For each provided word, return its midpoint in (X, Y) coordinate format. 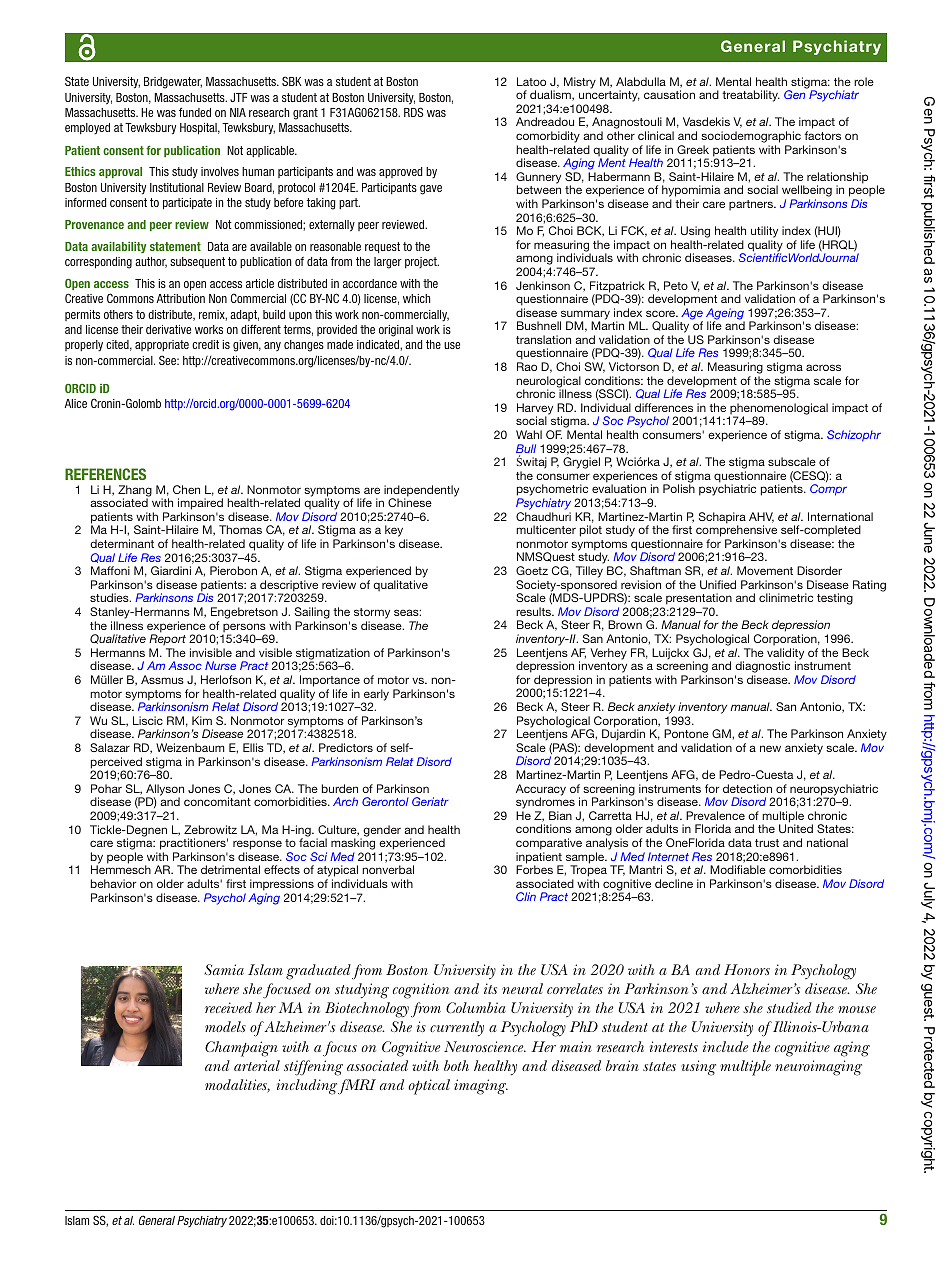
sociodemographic (751, 137)
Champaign (241, 1049)
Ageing (725, 315)
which (416, 298)
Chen (186, 489)
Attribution (181, 298)
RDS (413, 112)
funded (195, 112)
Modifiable (738, 869)
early (375, 696)
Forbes (534, 869)
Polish (679, 488)
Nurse (220, 665)
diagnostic (762, 668)
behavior (113, 883)
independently (421, 492)
